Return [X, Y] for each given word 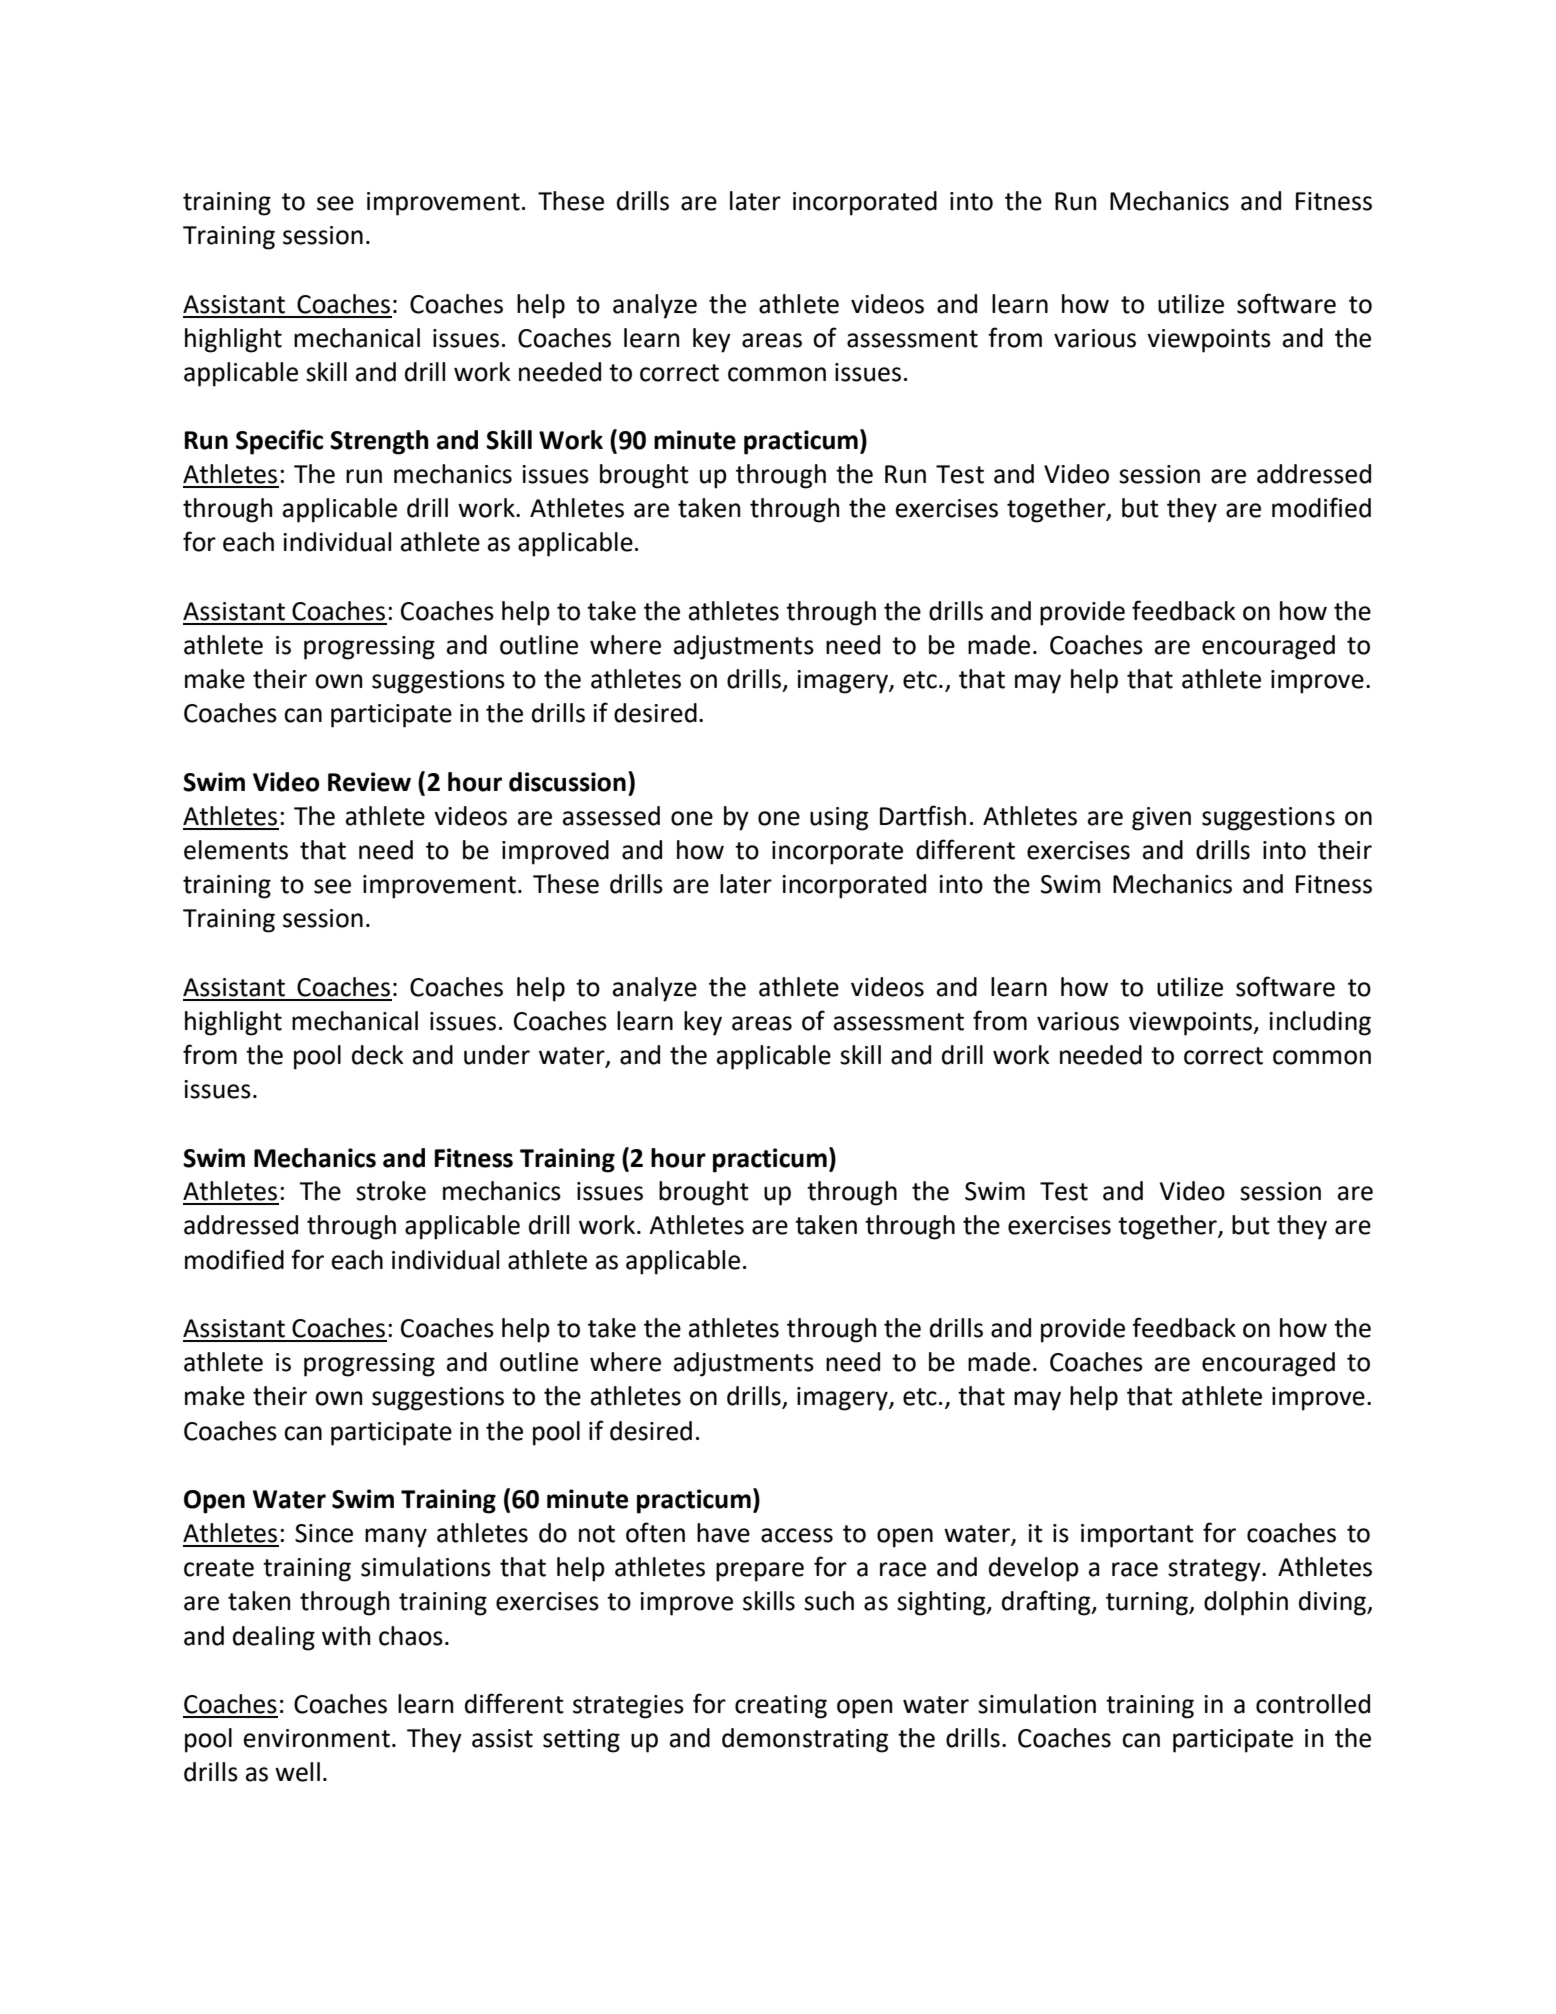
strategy [1215, 1570]
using [839, 819]
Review [369, 782]
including [1320, 1023]
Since [324, 1533]
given [1161, 819]
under [497, 1055]
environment [317, 1738]
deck [378, 1055]
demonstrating [805, 1740]
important [1137, 1536]
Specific [279, 442]
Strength [379, 442]
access [797, 1535]
